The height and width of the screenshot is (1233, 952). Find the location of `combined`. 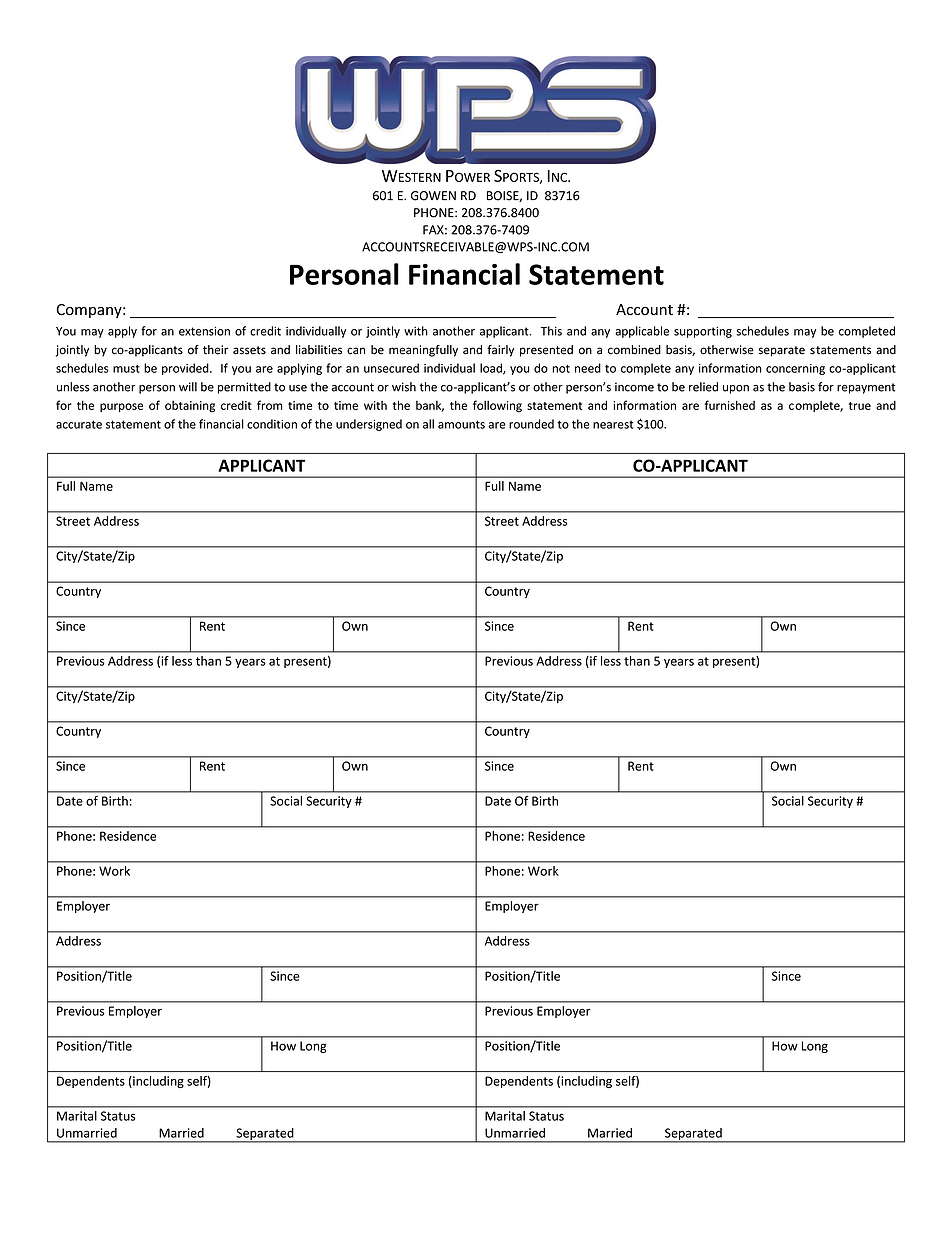

combined is located at coordinates (634, 350).
